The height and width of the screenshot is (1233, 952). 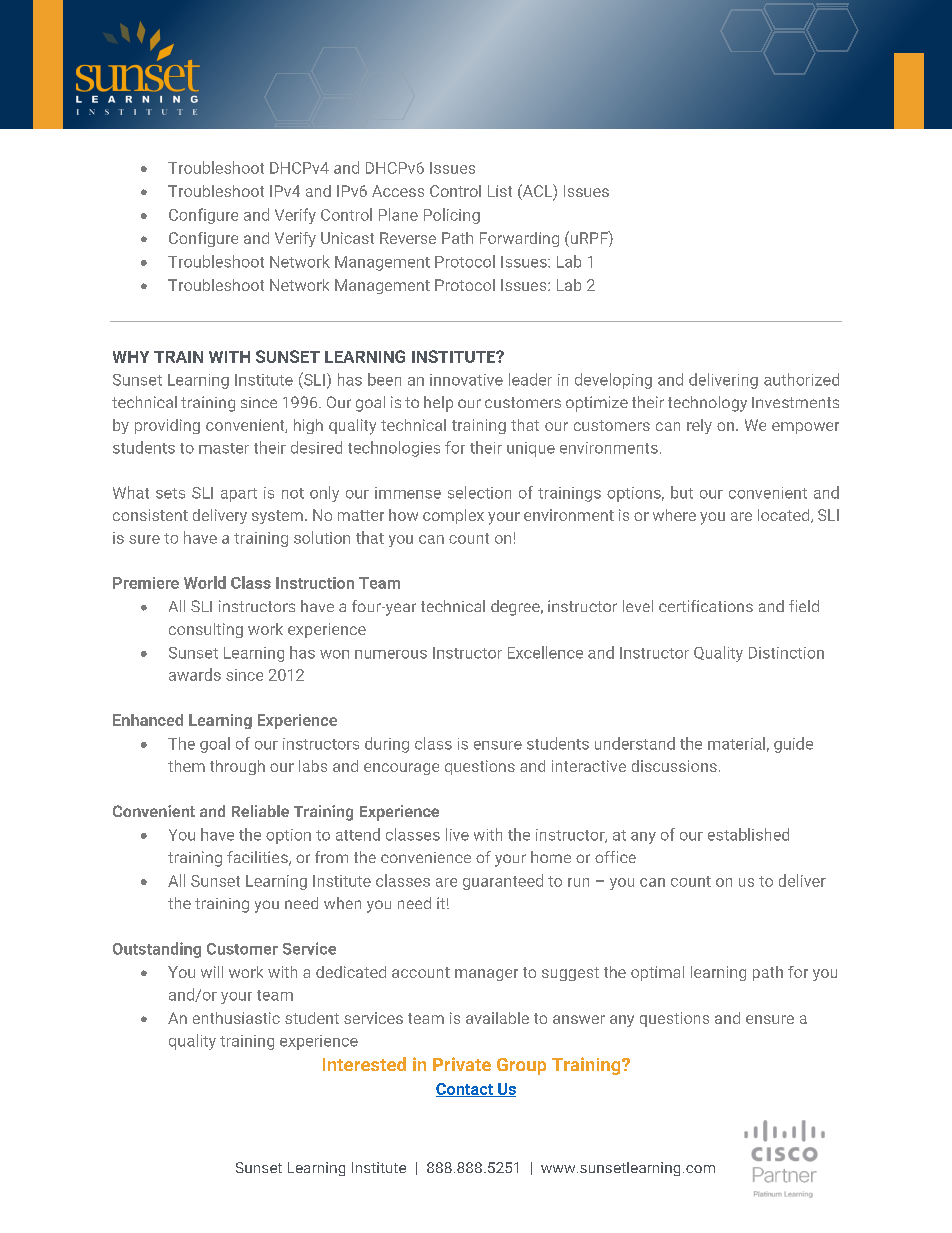 What do you see at coordinates (706, 606) in the screenshot?
I see `certifications` at bounding box center [706, 606].
